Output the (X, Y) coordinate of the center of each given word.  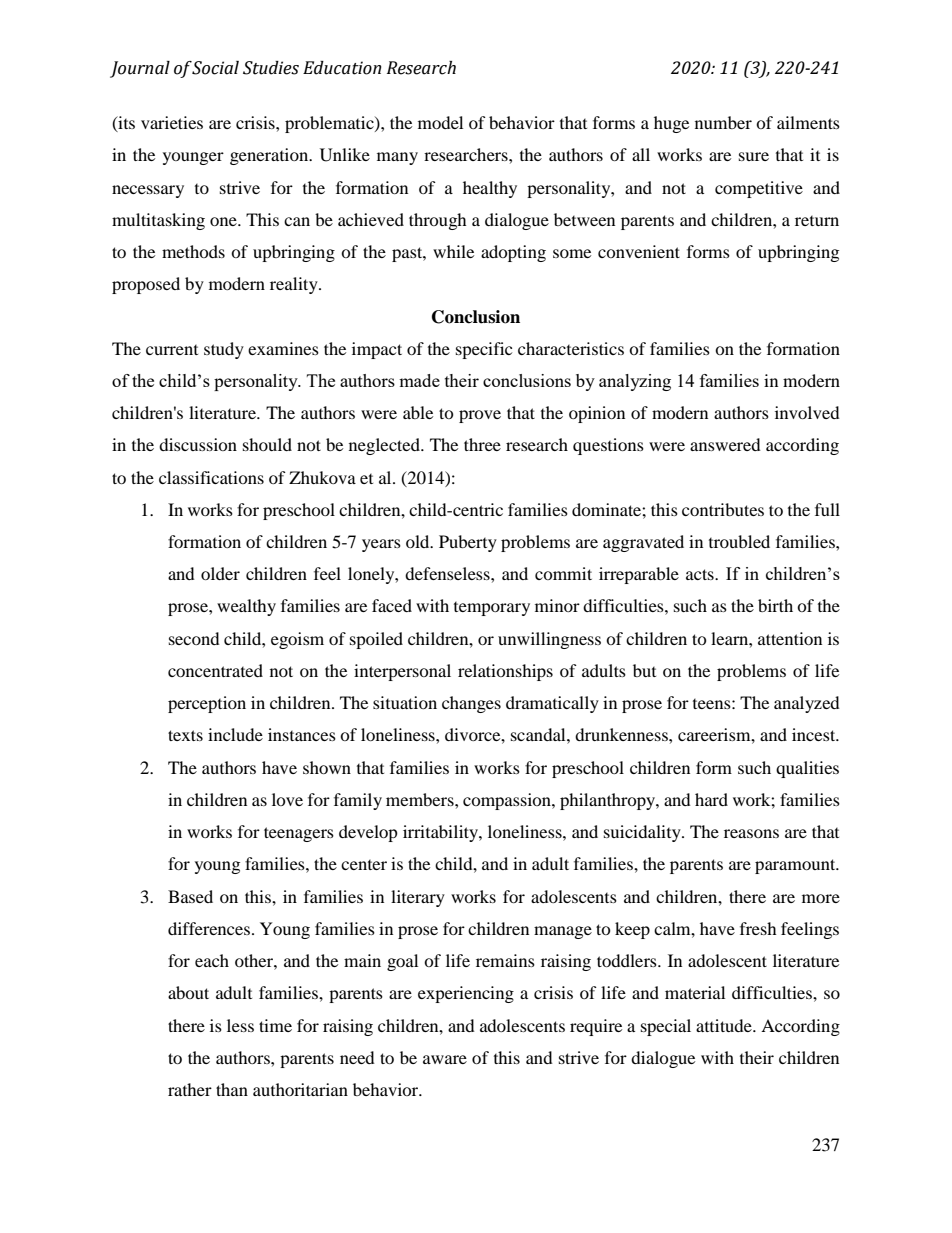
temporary (492, 609)
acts (701, 574)
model (440, 122)
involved (807, 412)
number (723, 122)
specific (484, 350)
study (224, 350)
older (220, 573)
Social (215, 68)
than (232, 1089)
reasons (751, 833)
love (287, 799)
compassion (508, 801)
